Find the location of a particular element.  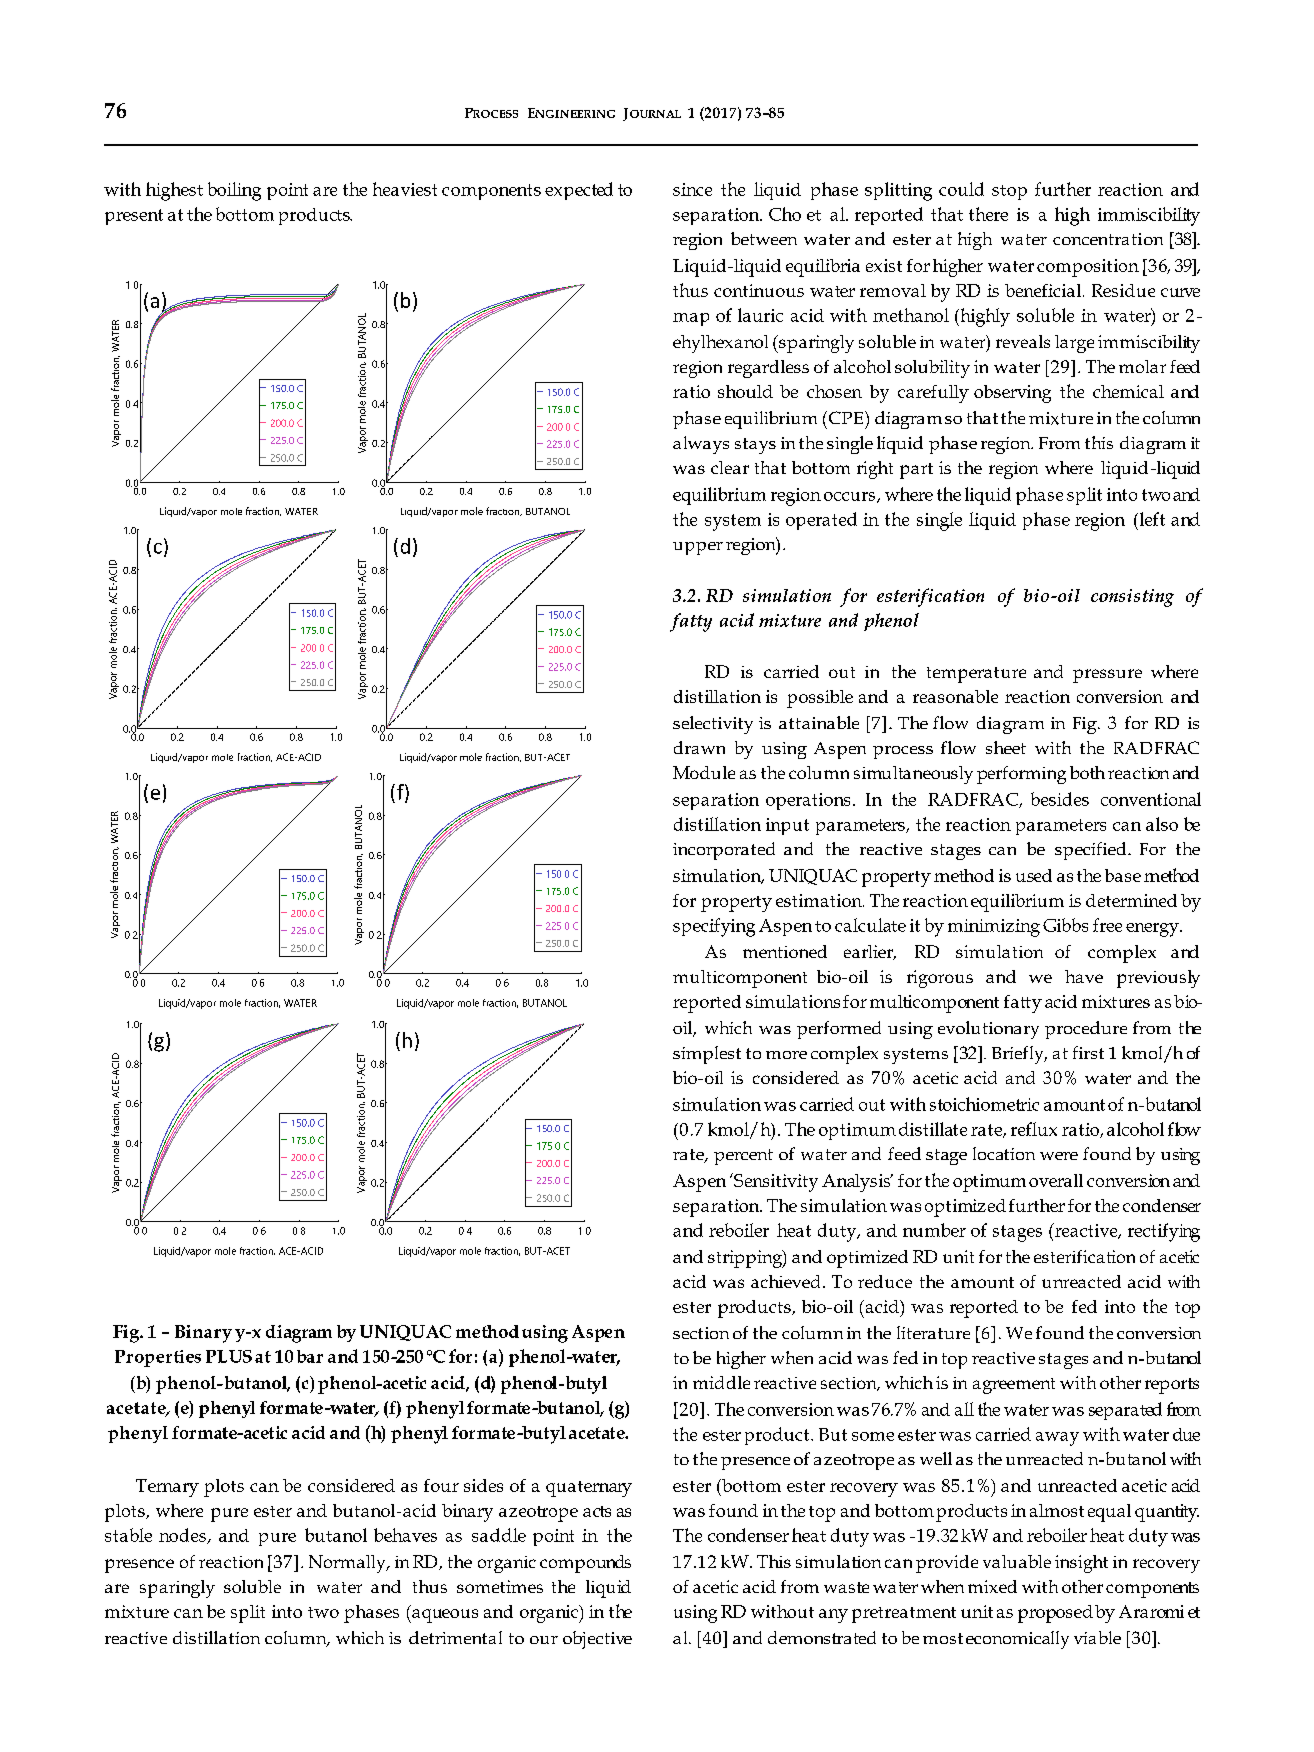

selectivity is located at coordinates (713, 725).
